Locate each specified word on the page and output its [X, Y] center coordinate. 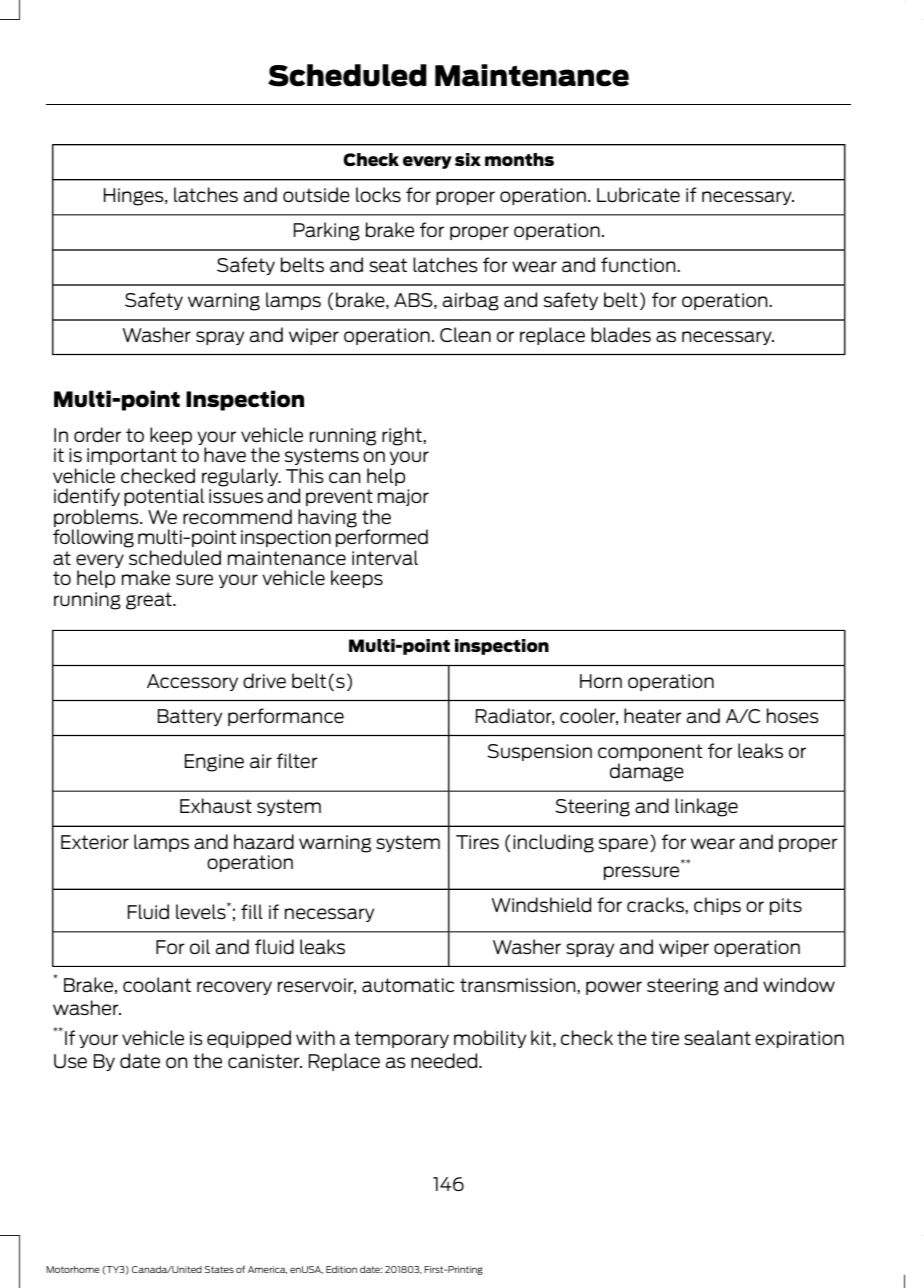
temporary [402, 1039]
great [150, 601]
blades [621, 334]
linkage [706, 807]
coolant [157, 984]
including [553, 843]
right [403, 436]
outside [316, 194]
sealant [717, 1037]
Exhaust [216, 805]
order [97, 434]
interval [385, 557]
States [219, 1269]
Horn [601, 681]
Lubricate [638, 194]
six [468, 159]
